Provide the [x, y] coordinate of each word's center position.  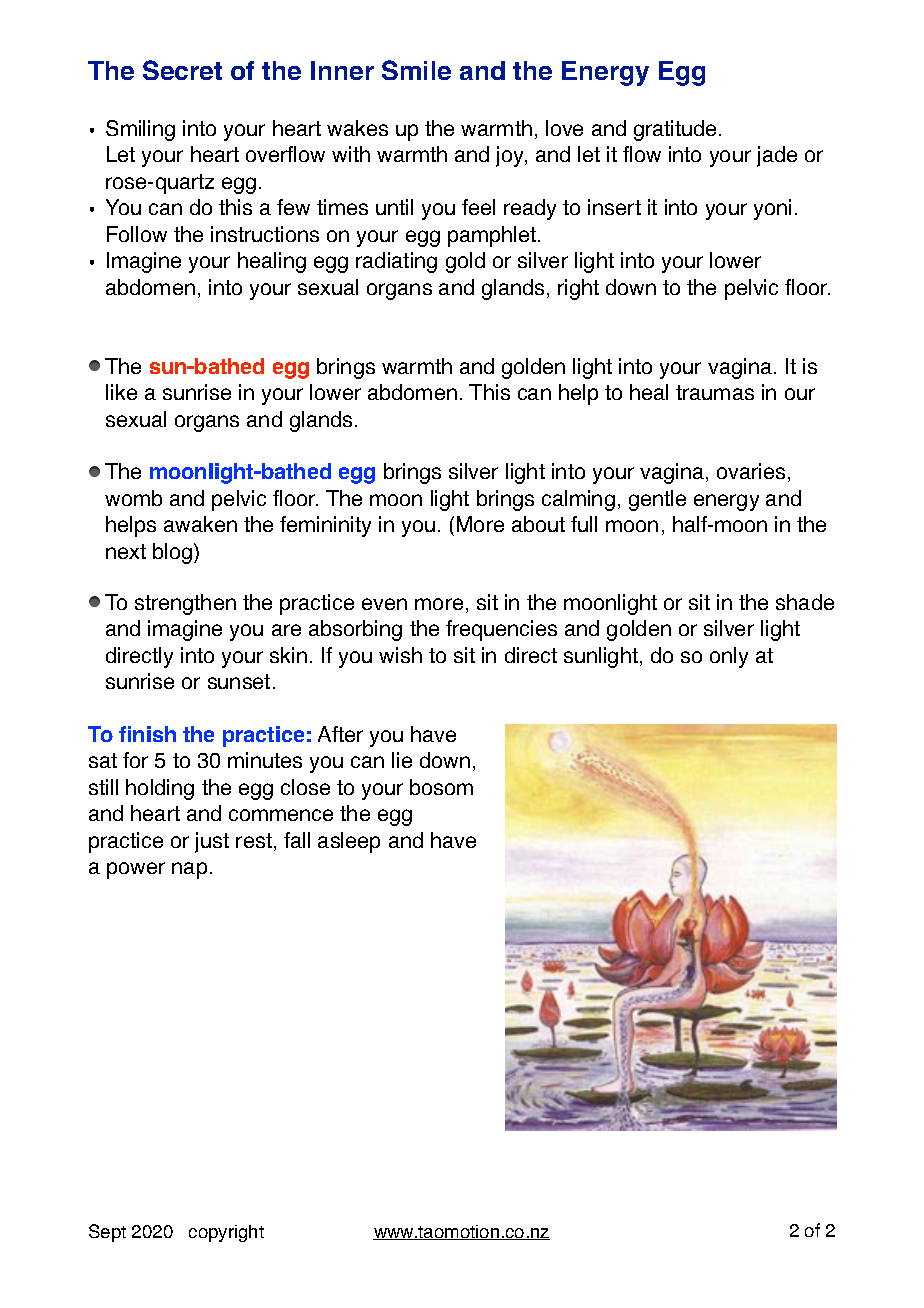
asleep [349, 842]
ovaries [751, 471]
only [729, 657]
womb [133, 498]
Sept [107, 1233]
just [212, 842]
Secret [182, 70]
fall [297, 840]
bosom [441, 787]
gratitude [677, 130]
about [538, 524]
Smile [416, 70]
